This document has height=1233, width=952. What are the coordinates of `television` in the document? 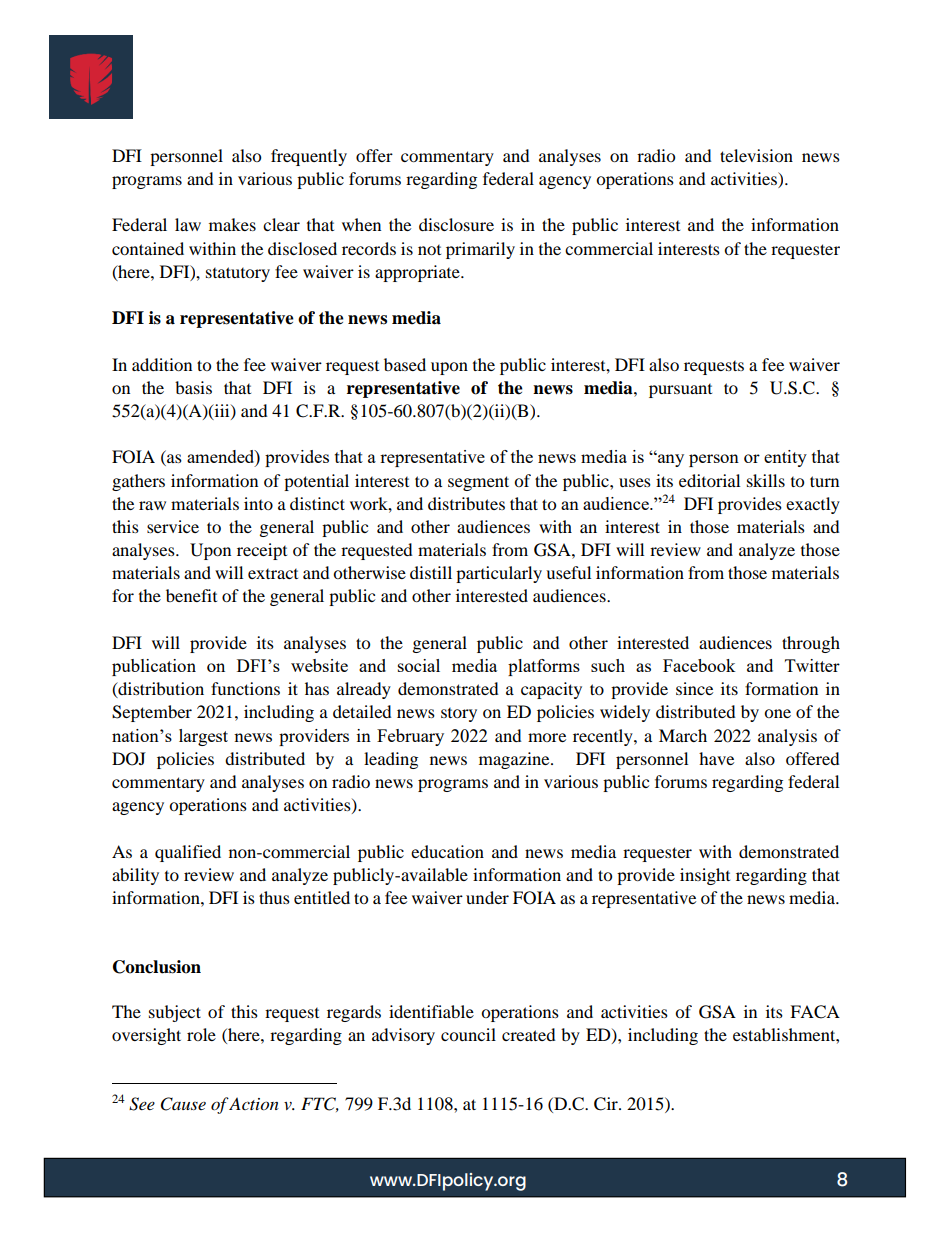 It's located at (756, 155).
